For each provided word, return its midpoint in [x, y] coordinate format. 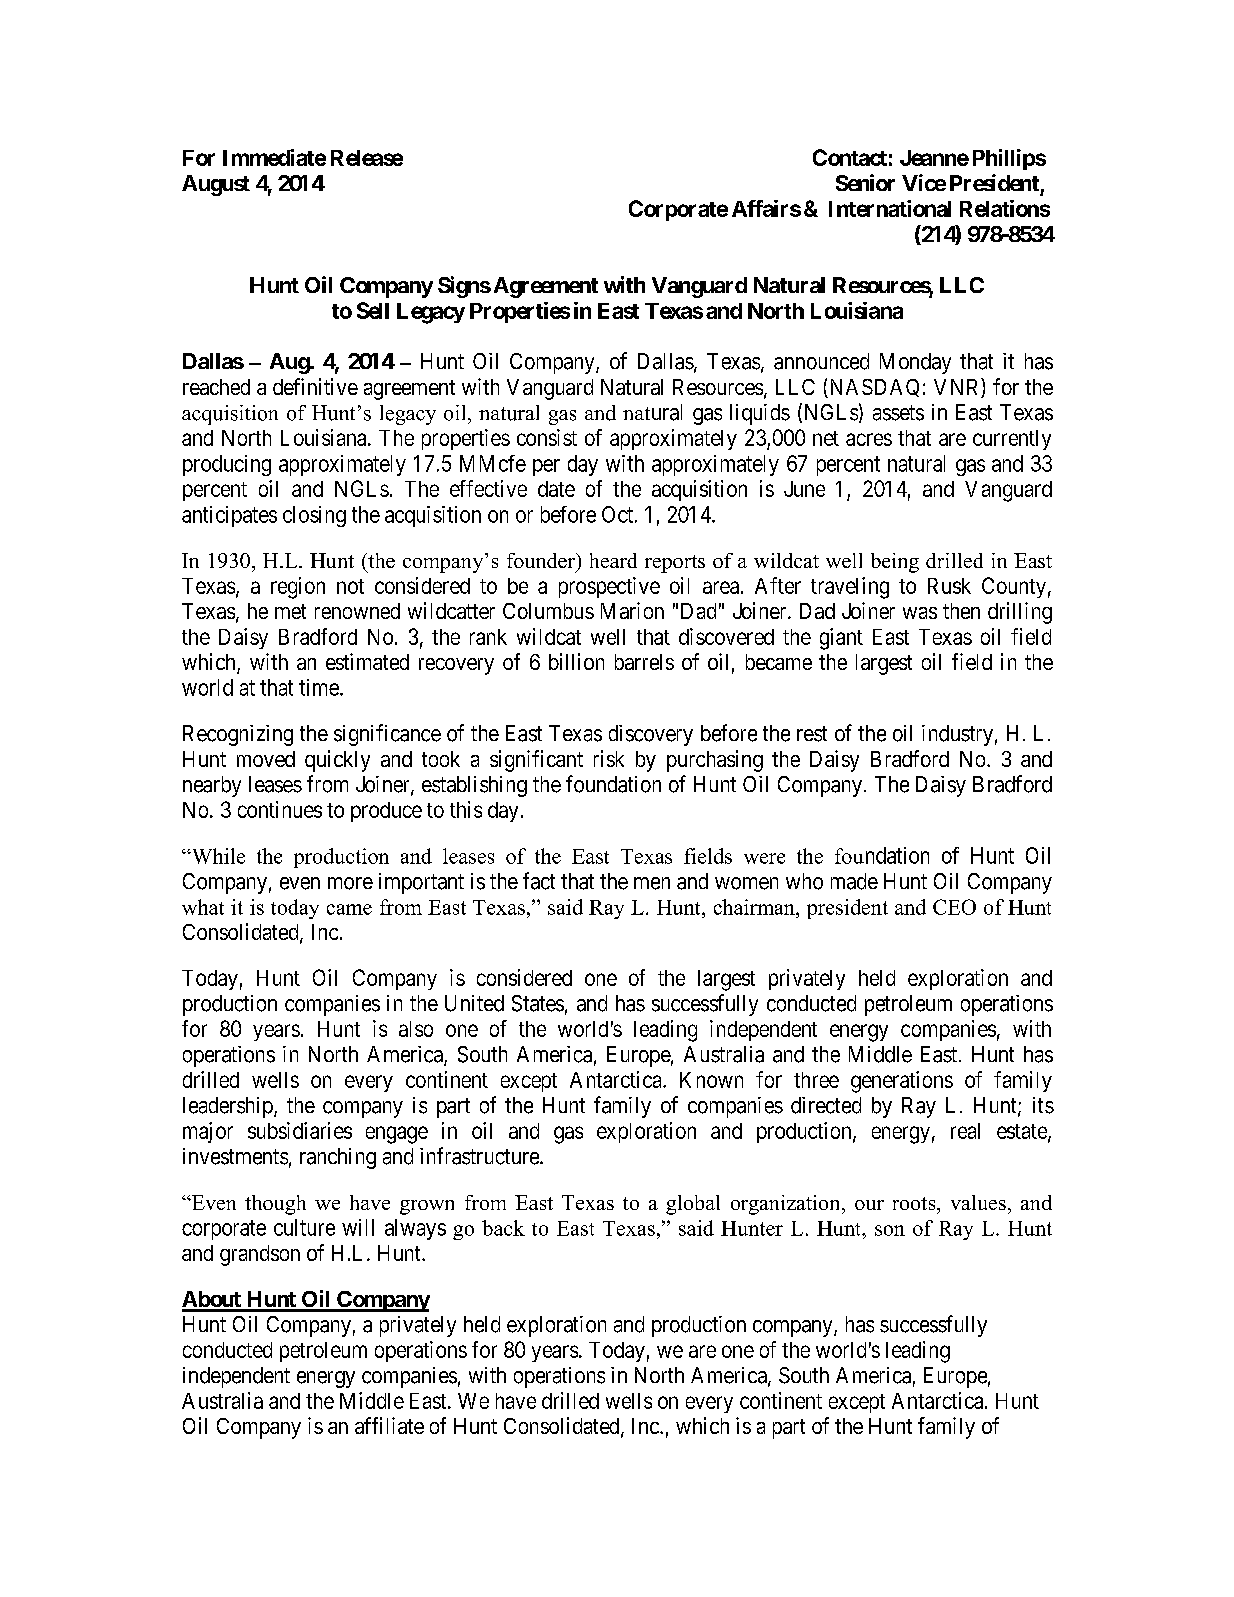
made [854, 881]
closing [314, 516]
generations [902, 1082]
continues [280, 809]
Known [711, 1080]
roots [915, 1203]
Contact [850, 157]
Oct [617, 514]
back [503, 1228]
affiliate [389, 1425]
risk [609, 758]
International [890, 208]
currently [1012, 440]
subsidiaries [300, 1130]
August [216, 185]
